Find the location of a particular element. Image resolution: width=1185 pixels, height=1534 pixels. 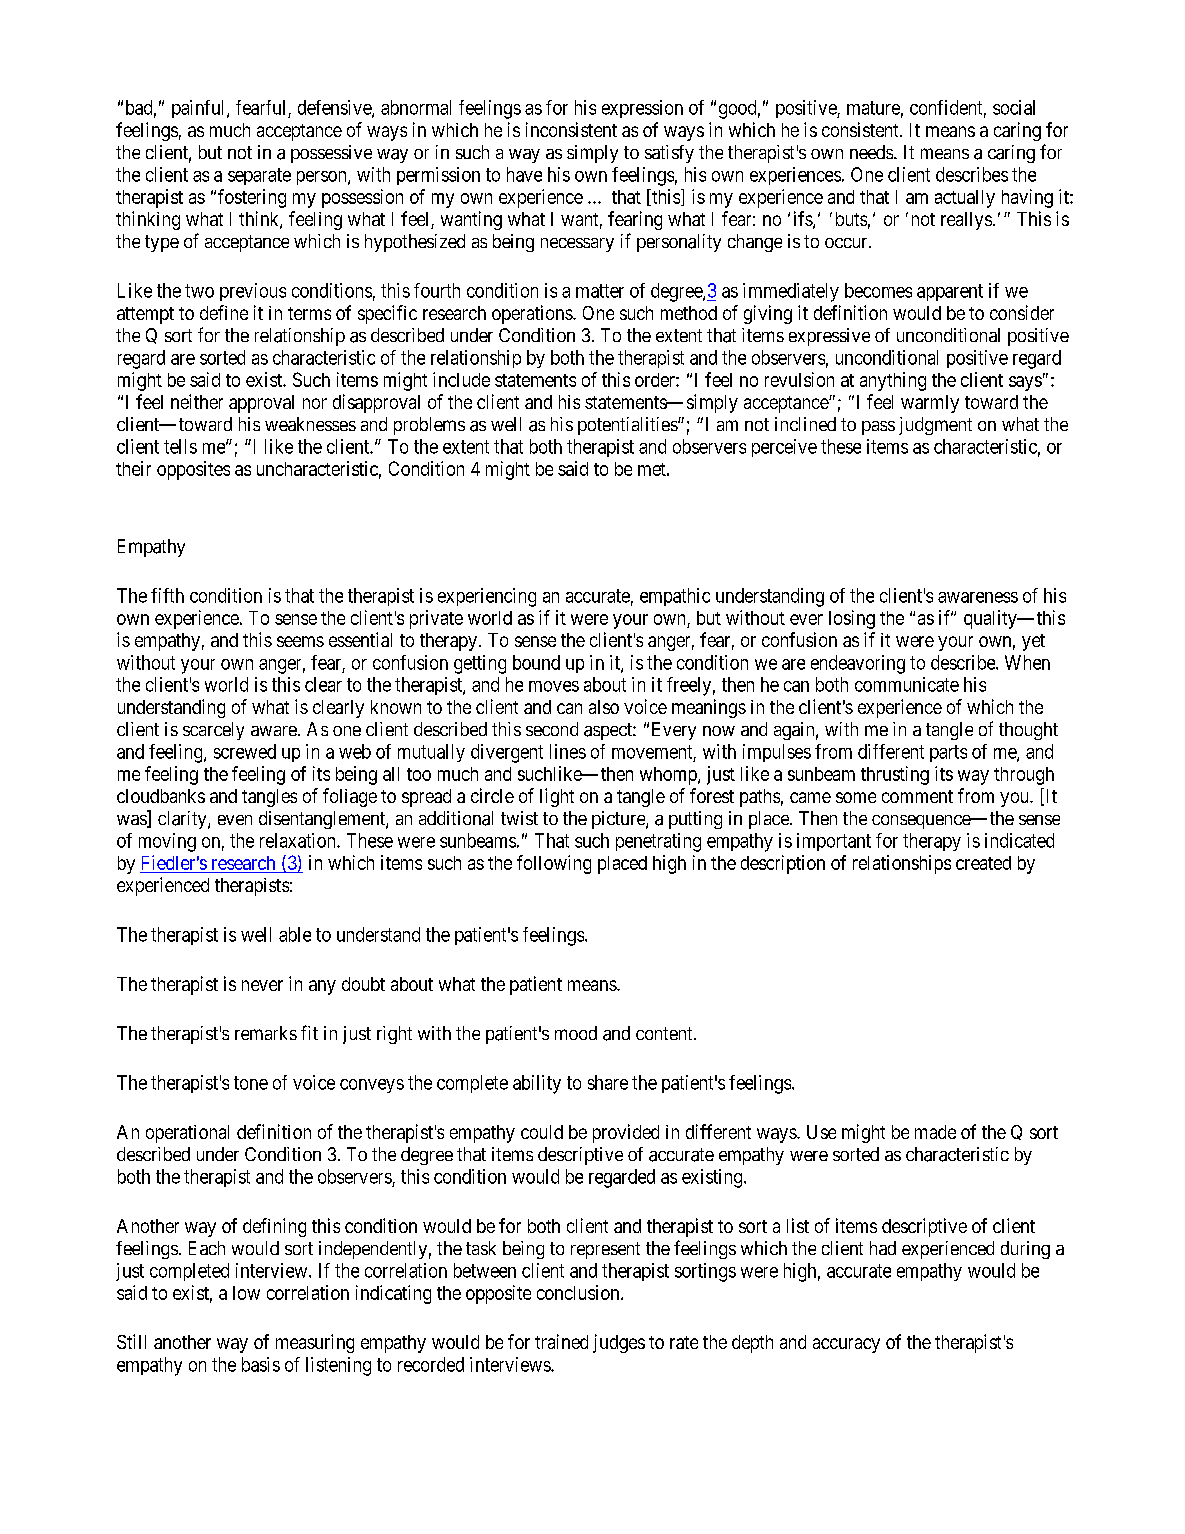

mood is located at coordinates (576, 1033).
